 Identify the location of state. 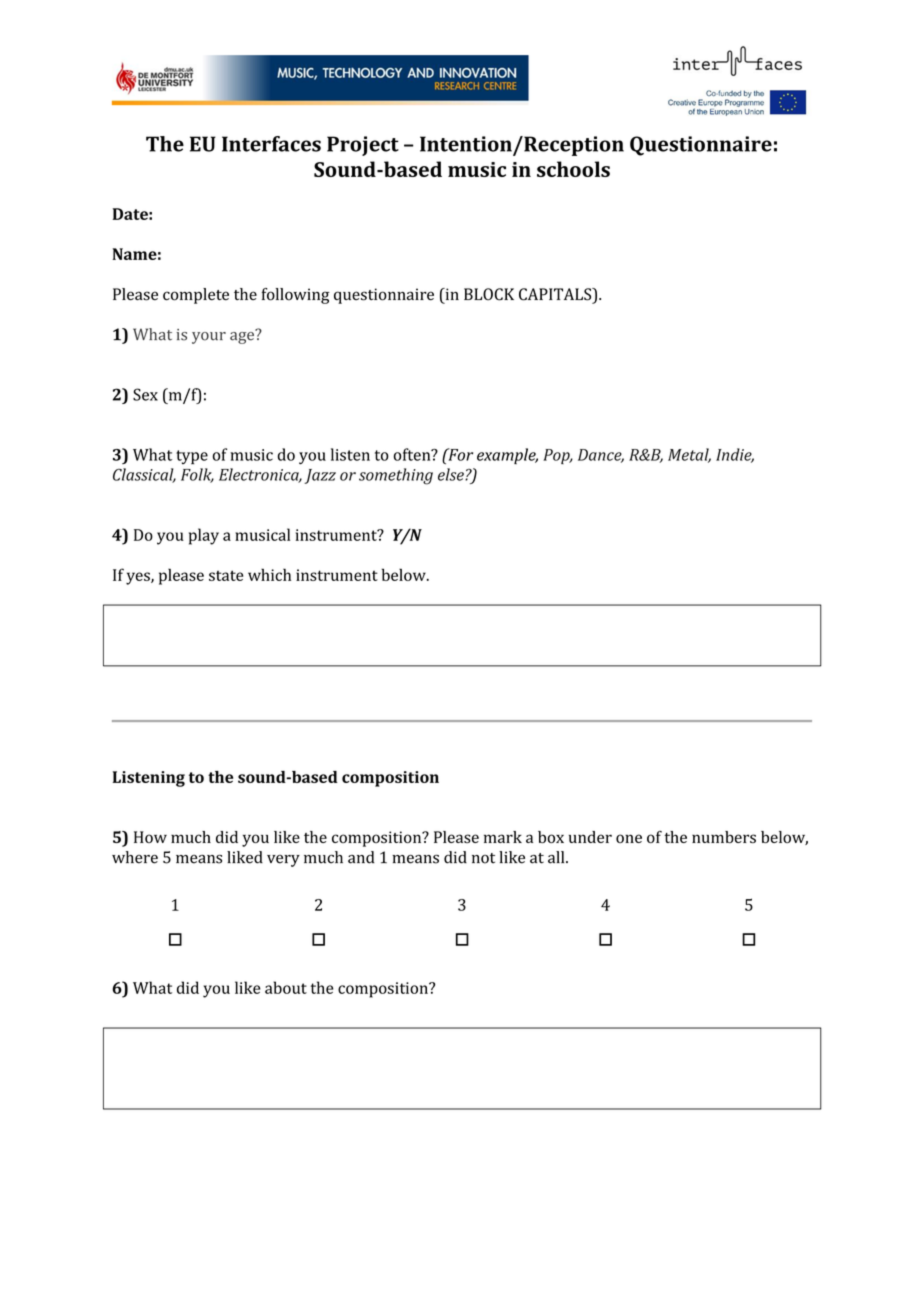
(226, 575).
